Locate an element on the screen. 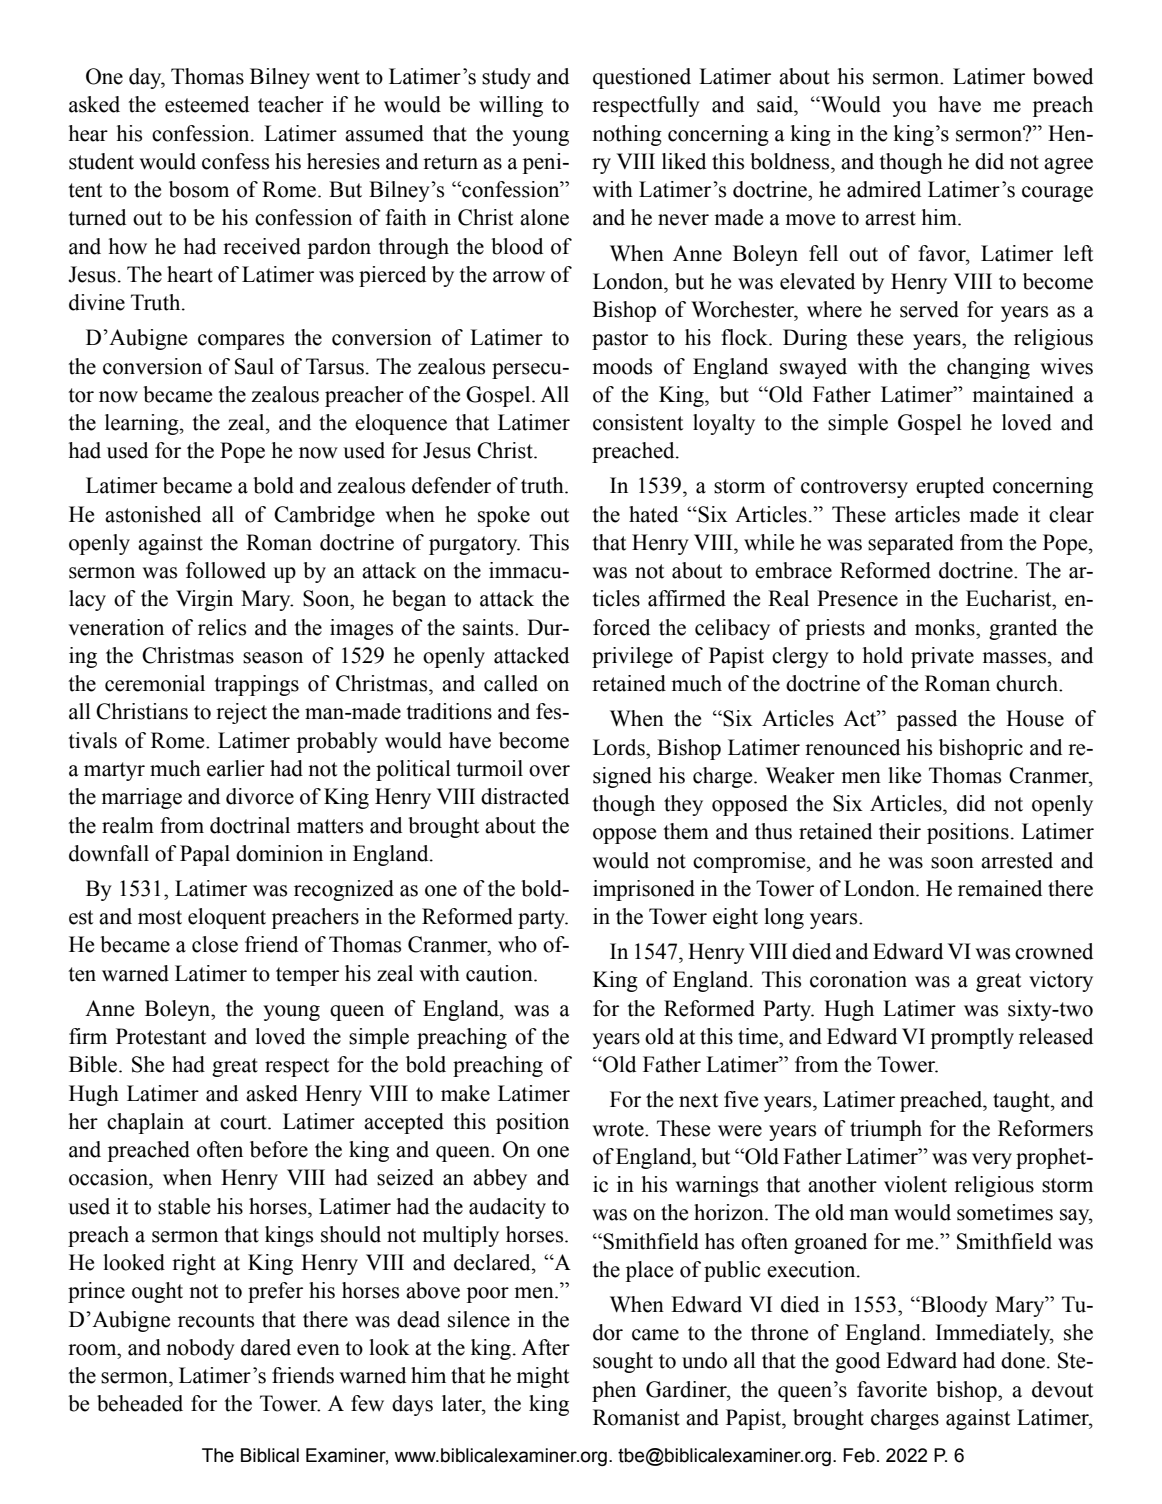 The height and width of the screenshot is (1504, 1162). monks is located at coordinates (946, 627).
